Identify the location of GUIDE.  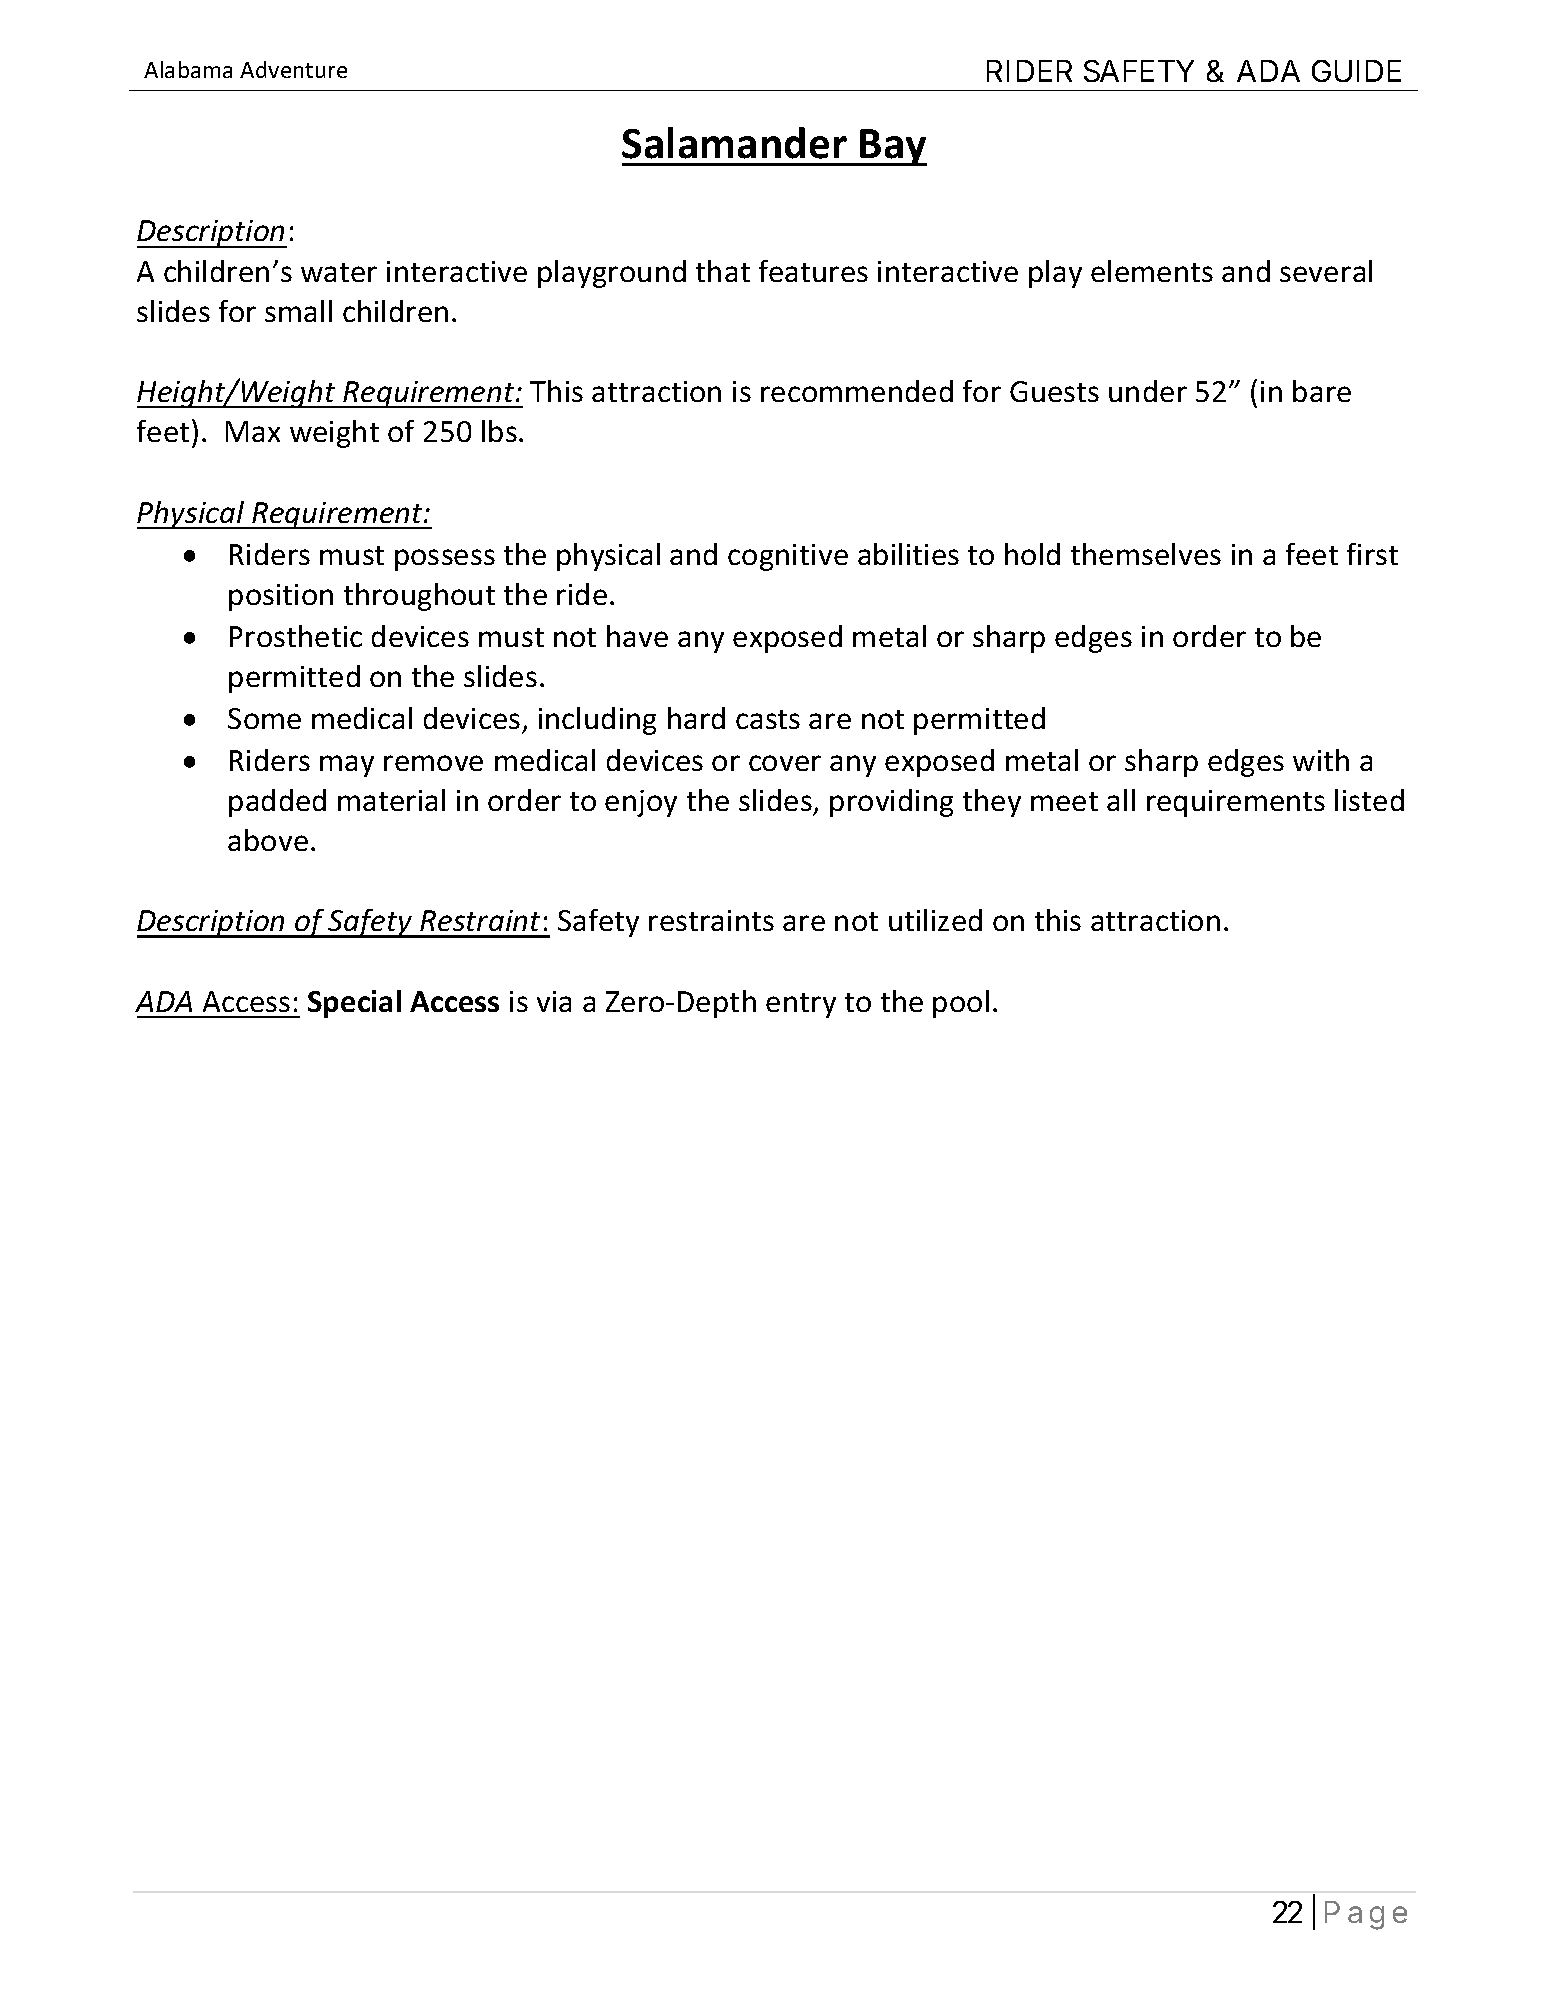
(1356, 71).
